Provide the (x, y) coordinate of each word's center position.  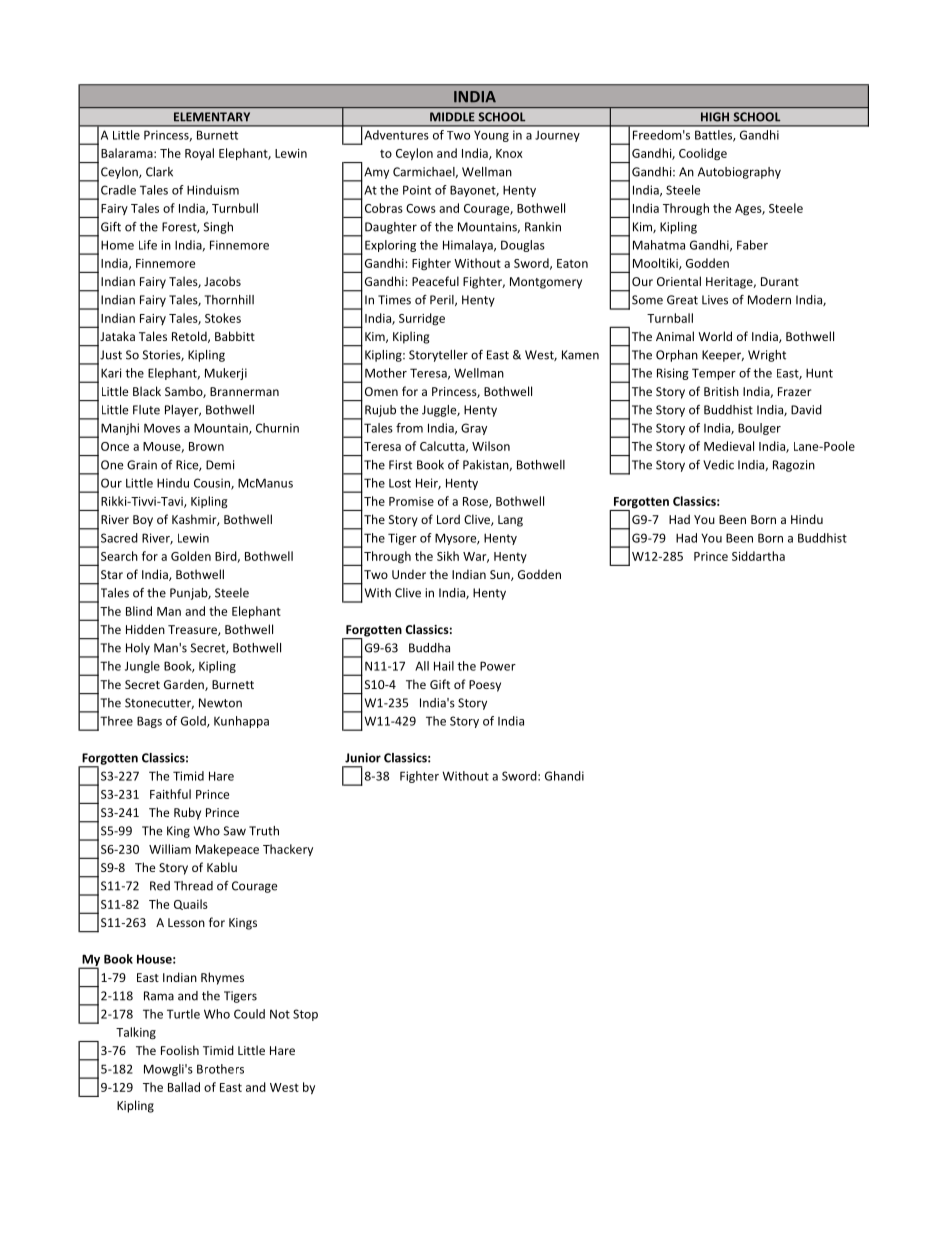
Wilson (491, 446)
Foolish (180, 1050)
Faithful (170, 794)
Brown (206, 446)
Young (491, 136)
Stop (305, 1015)
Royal (199, 154)
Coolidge (703, 154)
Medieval (729, 446)
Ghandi (564, 776)
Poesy (485, 686)
